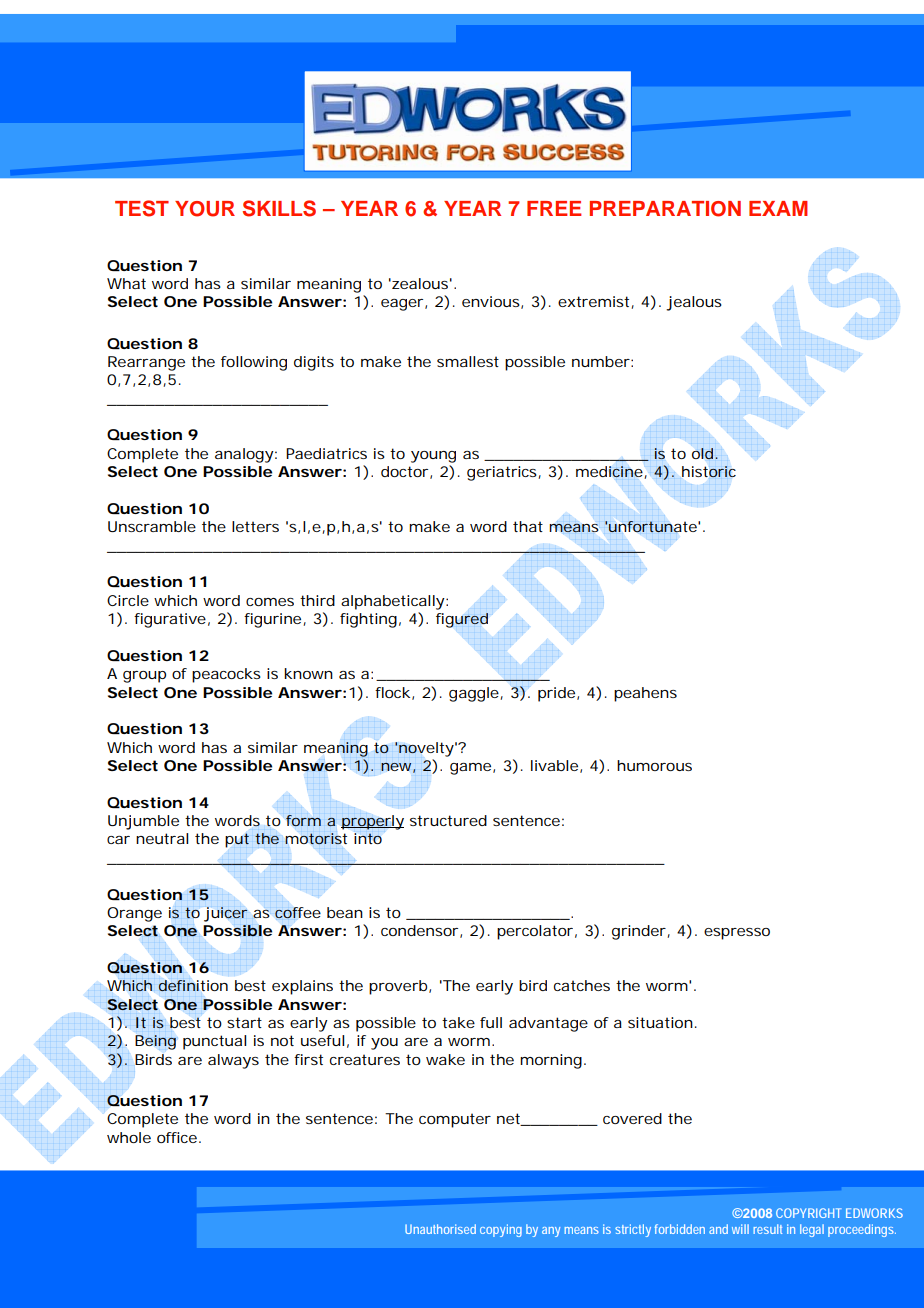  I want to click on peahens, so click(645, 694).
